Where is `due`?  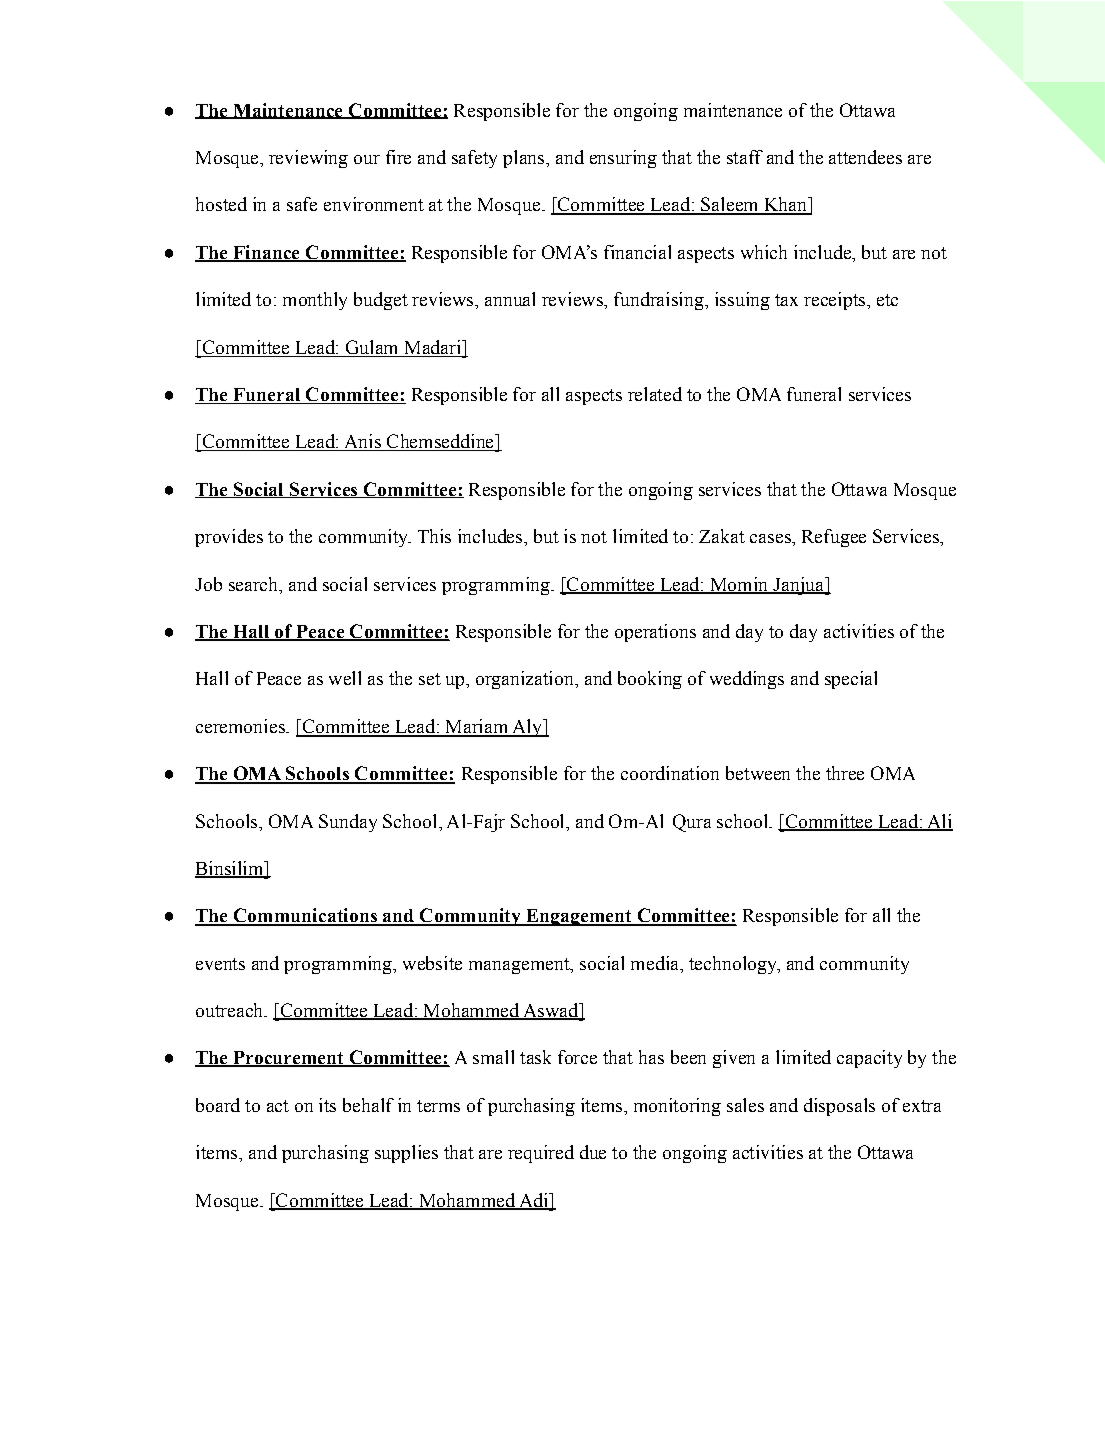 due is located at coordinates (593, 1152).
